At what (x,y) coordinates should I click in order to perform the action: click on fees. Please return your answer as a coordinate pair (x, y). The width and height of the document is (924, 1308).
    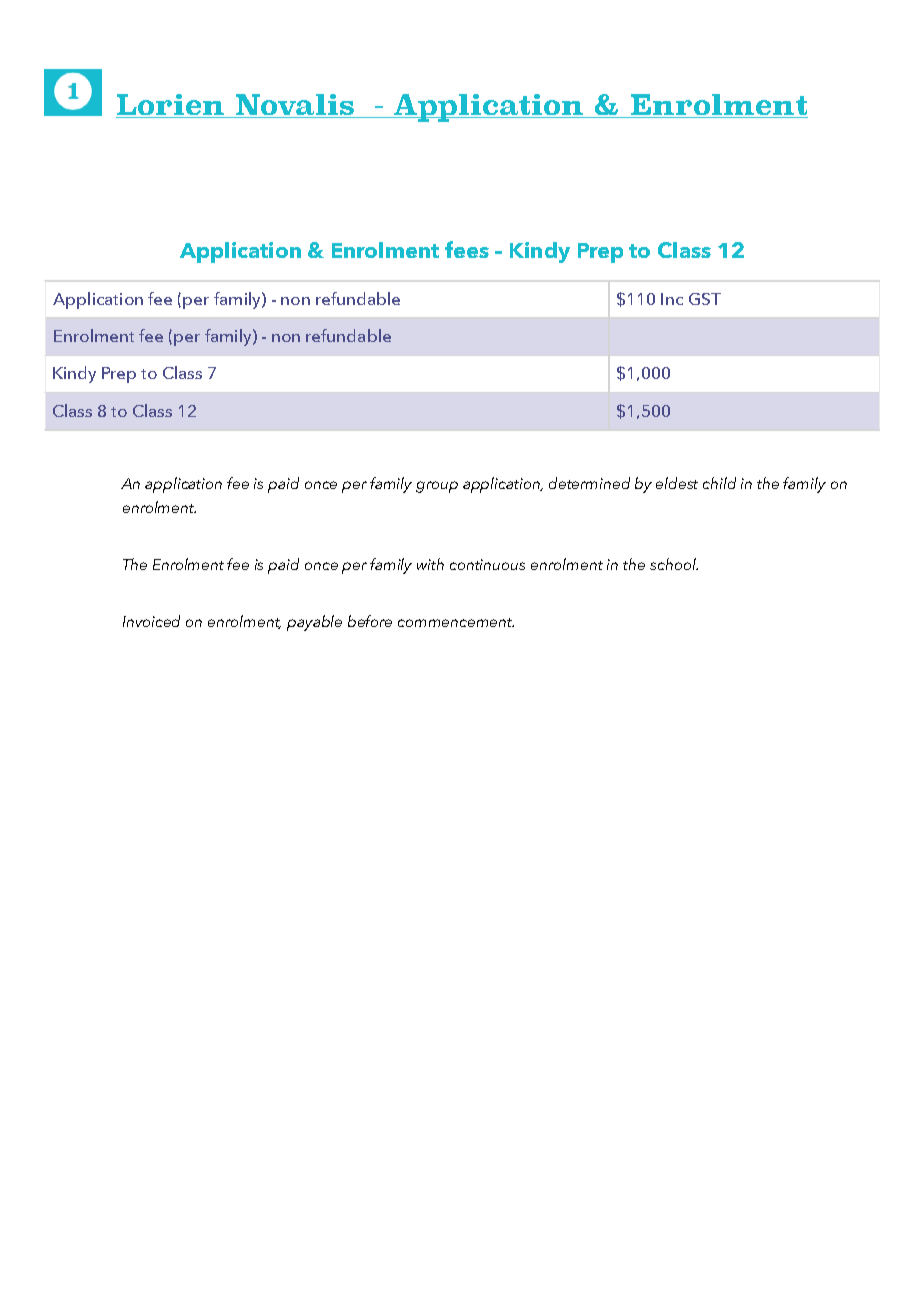
    Looking at the image, I should click on (467, 249).
